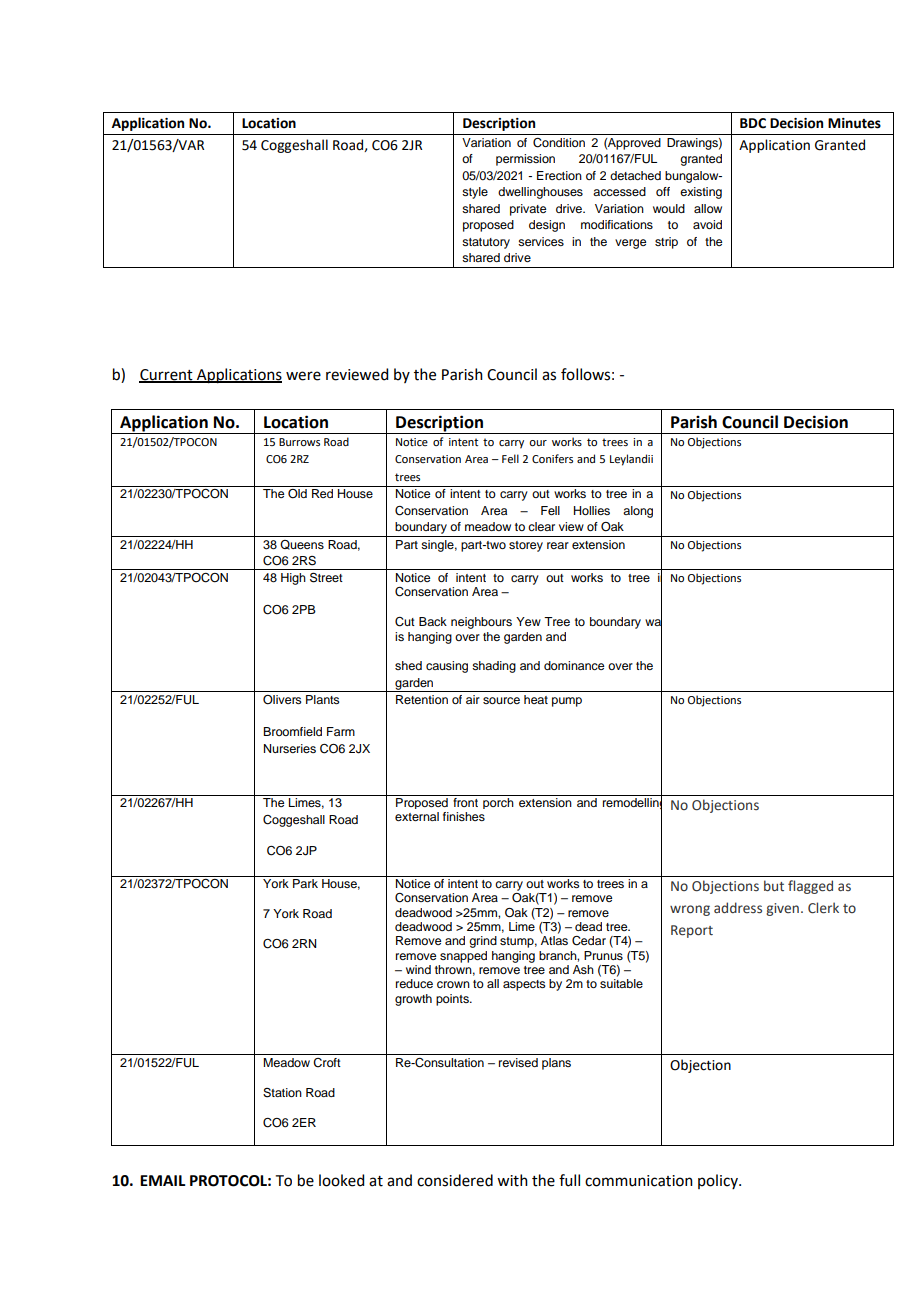 This screenshot has width=924, height=1308. Describe the element at coordinates (483, 942) in the screenshot. I see `grind` at that location.
